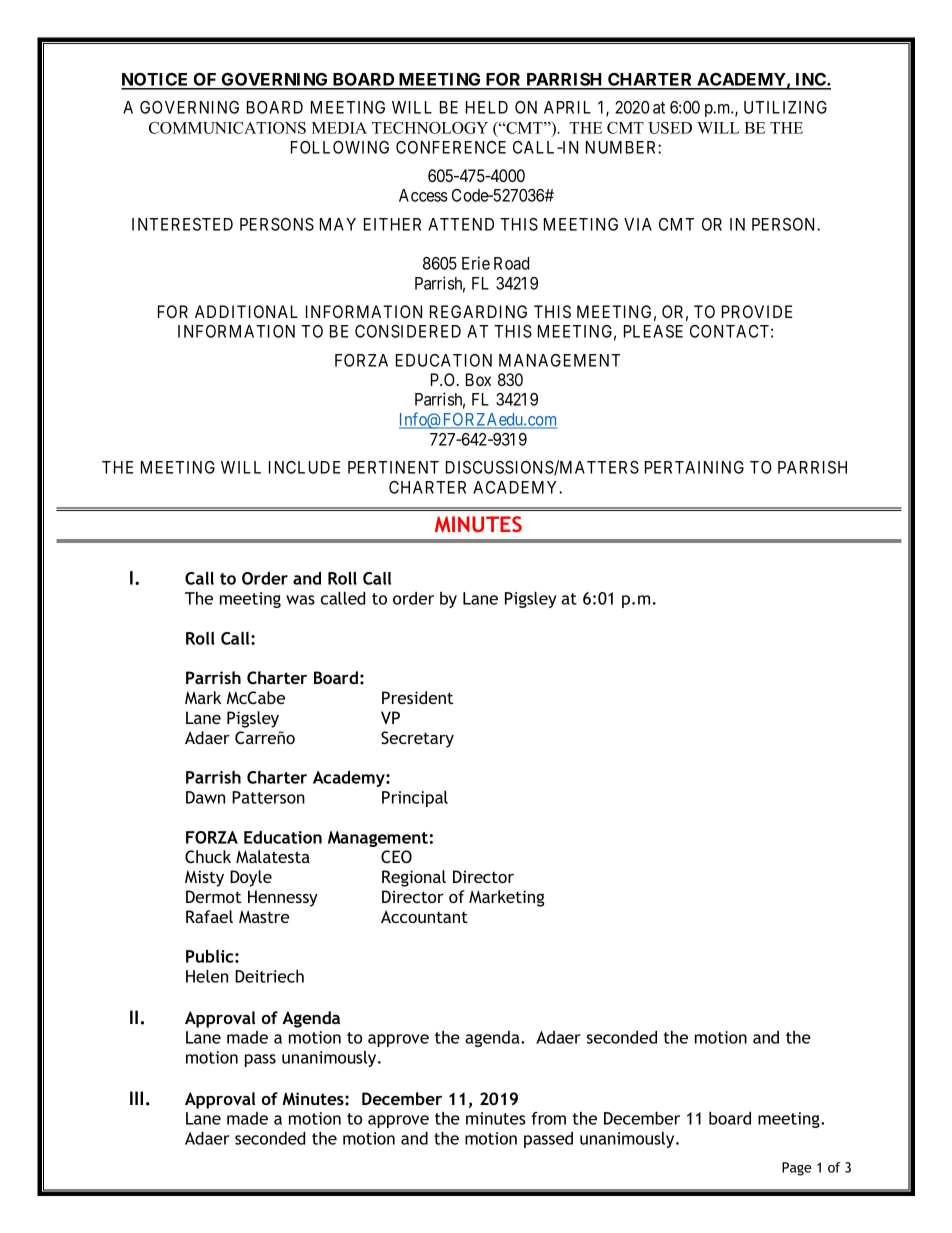  Describe the element at coordinates (246, 311) in the image. I see `ADDITIONAL` at that location.
